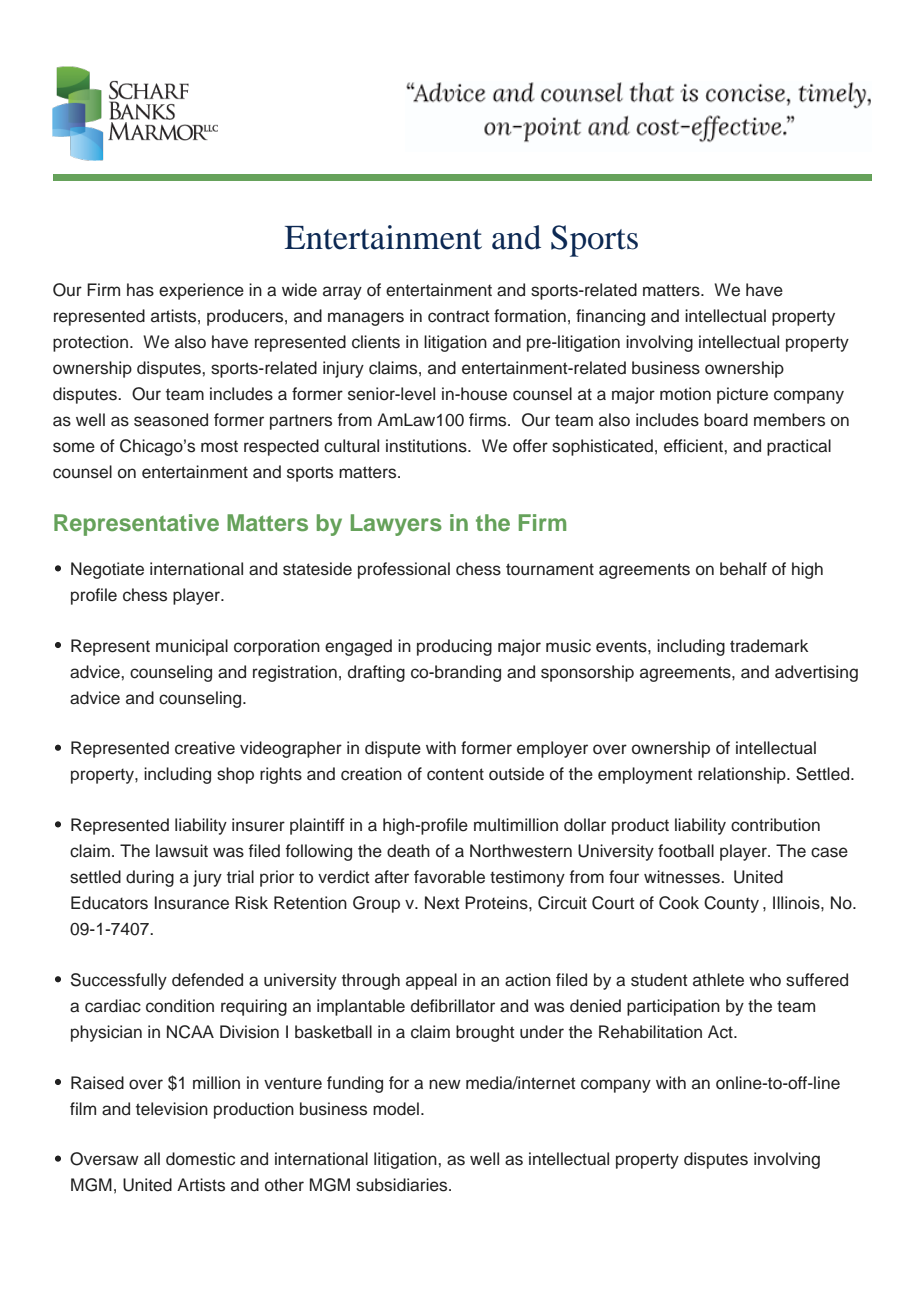  Describe the element at coordinates (769, 646) in the page. I see `trademark` at that location.
